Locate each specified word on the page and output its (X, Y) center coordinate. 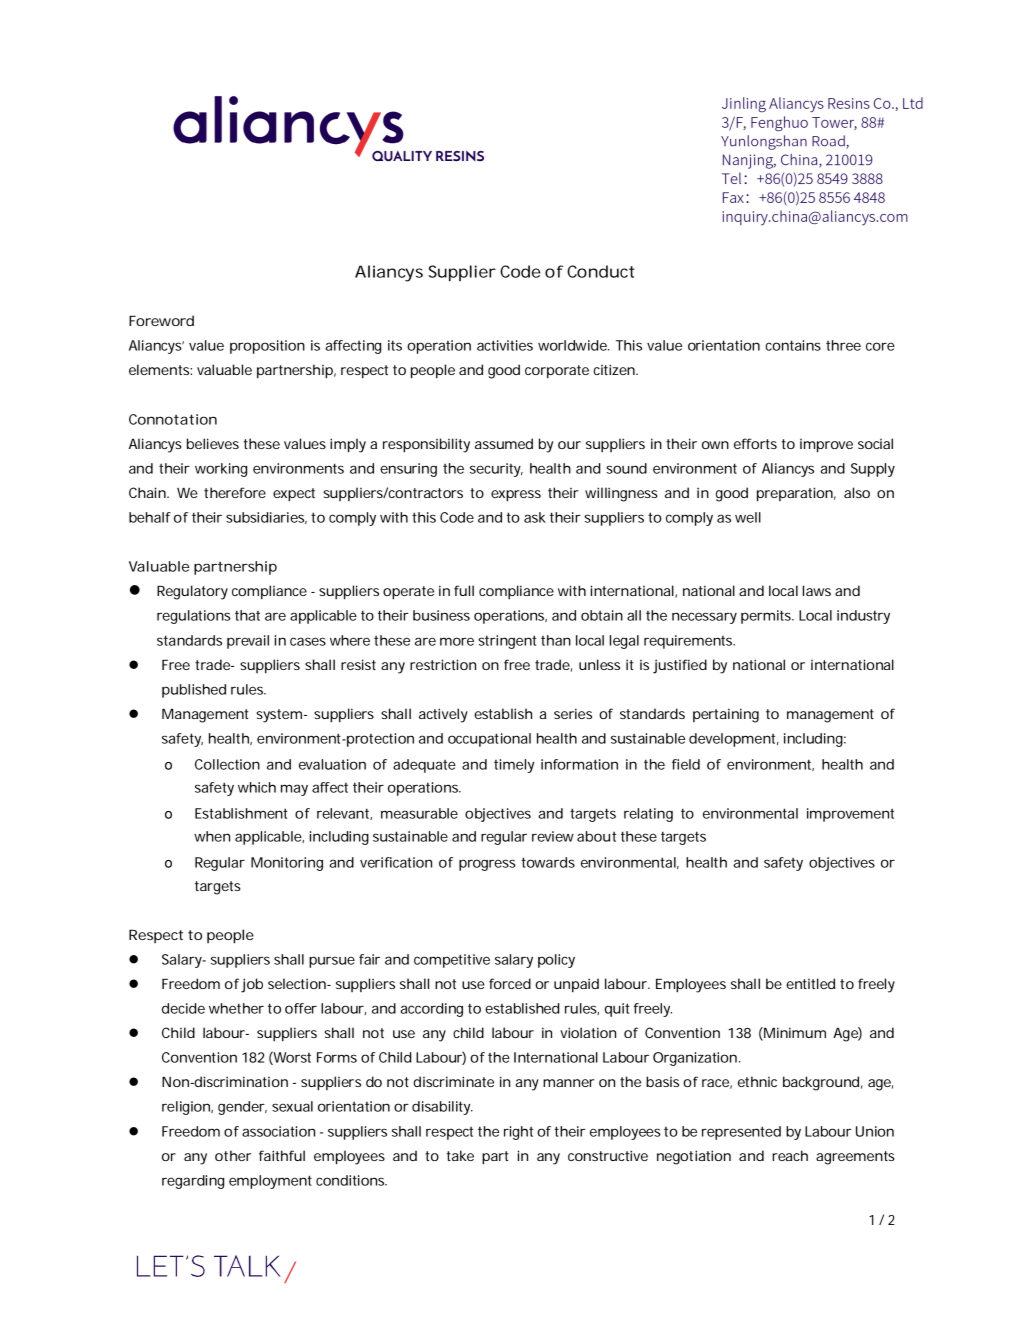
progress (487, 865)
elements (160, 369)
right (518, 1133)
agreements (855, 1158)
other (233, 1155)
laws (817, 590)
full (464, 590)
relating (648, 815)
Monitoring (287, 864)
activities (505, 345)
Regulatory (192, 592)
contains (793, 345)
